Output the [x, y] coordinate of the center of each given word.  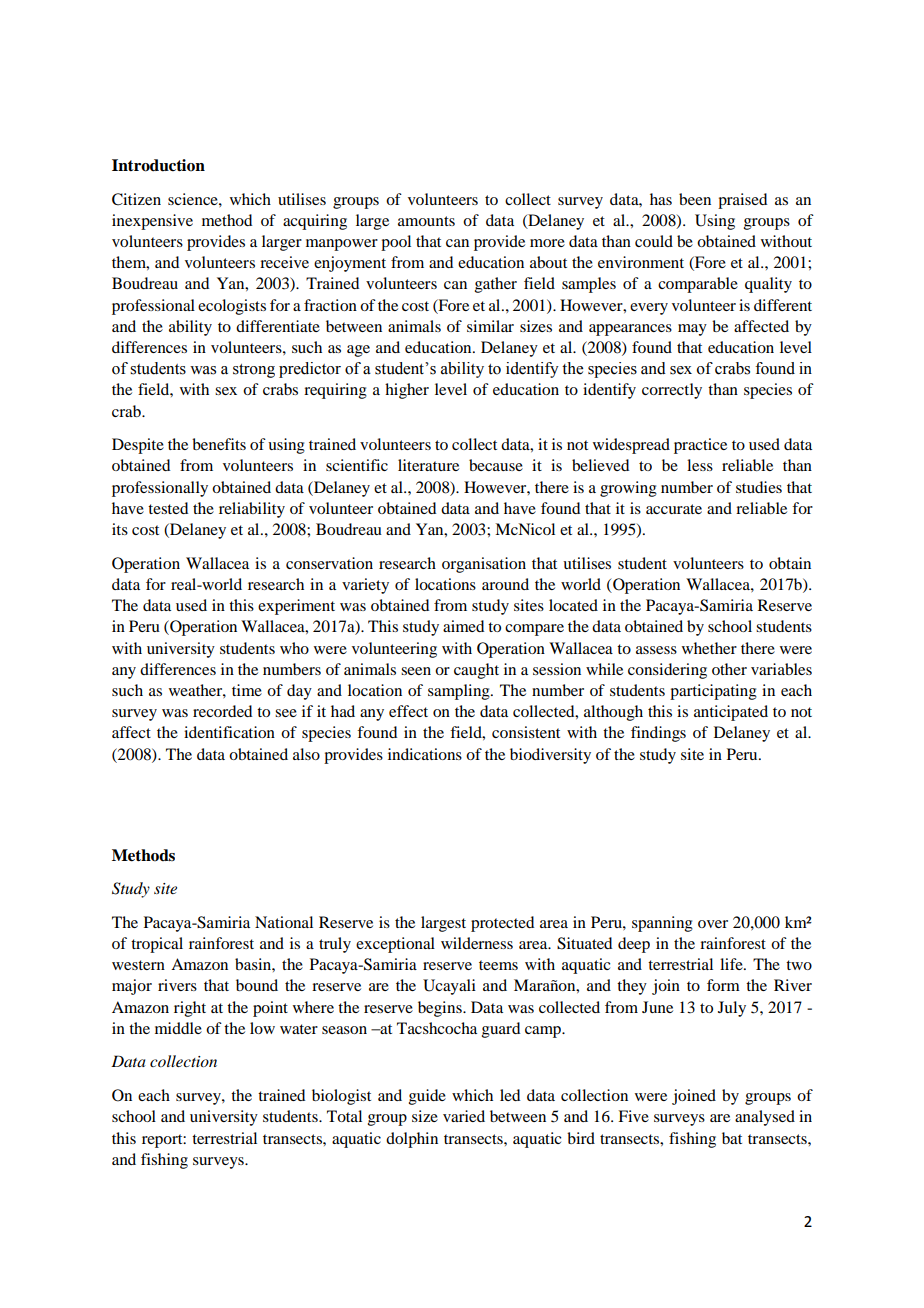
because [496, 465]
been [695, 199]
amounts [426, 221]
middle [178, 1028]
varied [464, 1116]
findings [658, 734]
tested [168, 508]
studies [759, 487]
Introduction [158, 165]
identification [229, 732]
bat [732, 1138]
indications [425, 754]
